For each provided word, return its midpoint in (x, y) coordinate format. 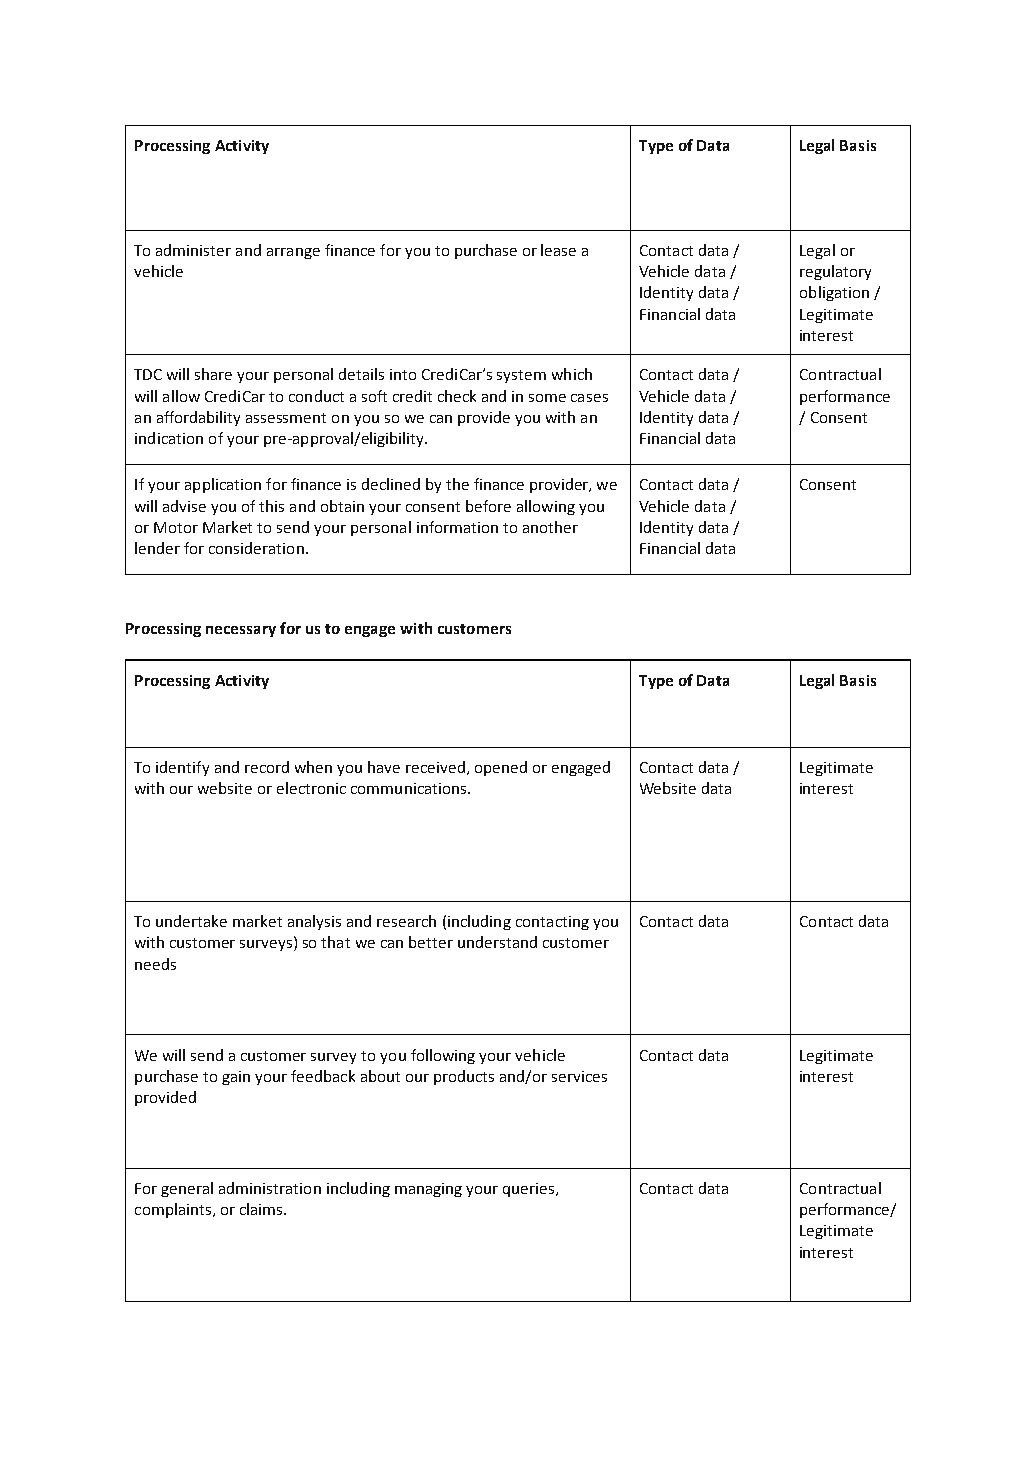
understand (497, 942)
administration (270, 1188)
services (579, 1076)
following (443, 1056)
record (267, 767)
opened (501, 768)
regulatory (835, 272)
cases (589, 398)
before (488, 506)
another (550, 527)
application (223, 485)
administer (193, 250)
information (457, 527)
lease (558, 250)
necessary (241, 631)
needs (155, 964)
